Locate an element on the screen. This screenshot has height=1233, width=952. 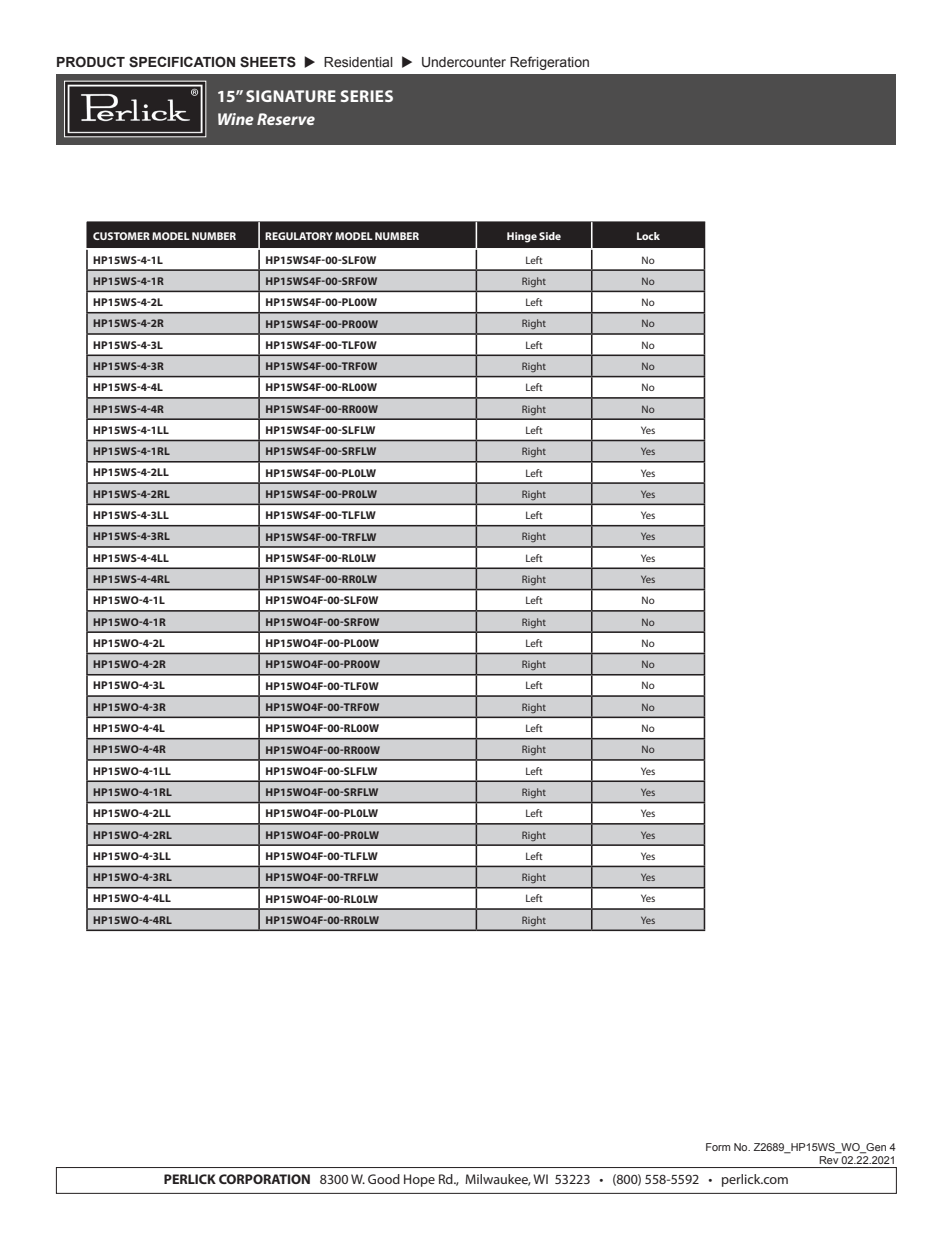
CUSTOMER is located at coordinates (121, 236).
